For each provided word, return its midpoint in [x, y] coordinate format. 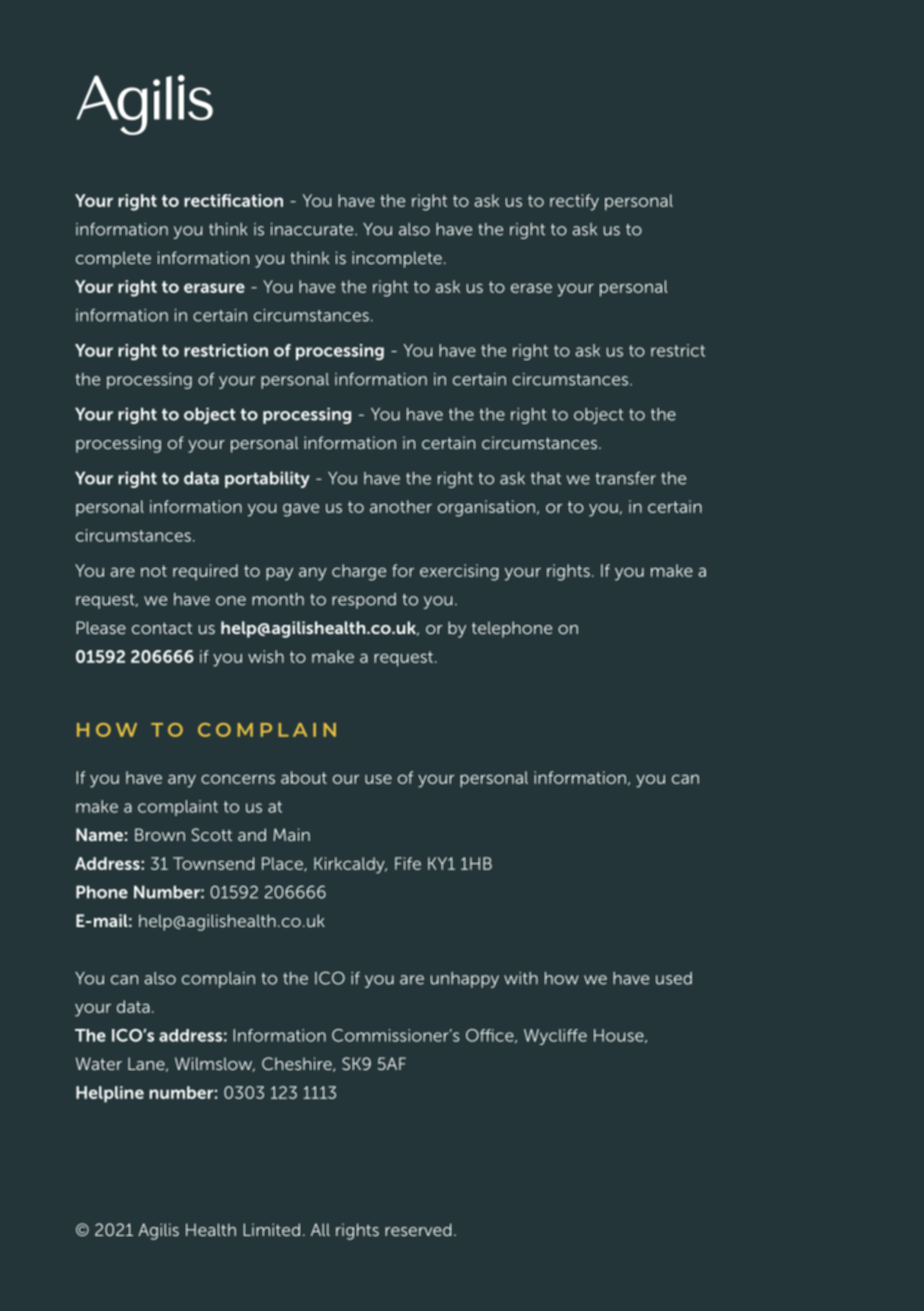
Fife [408, 863]
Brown [160, 834]
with [521, 978]
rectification [233, 200]
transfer [626, 478]
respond [364, 601]
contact [162, 628]
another [401, 506]
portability [267, 479]
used [674, 978]
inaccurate [313, 229]
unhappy [465, 980]
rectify [574, 202]
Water [99, 1063]
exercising [459, 572]
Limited [272, 1229]
